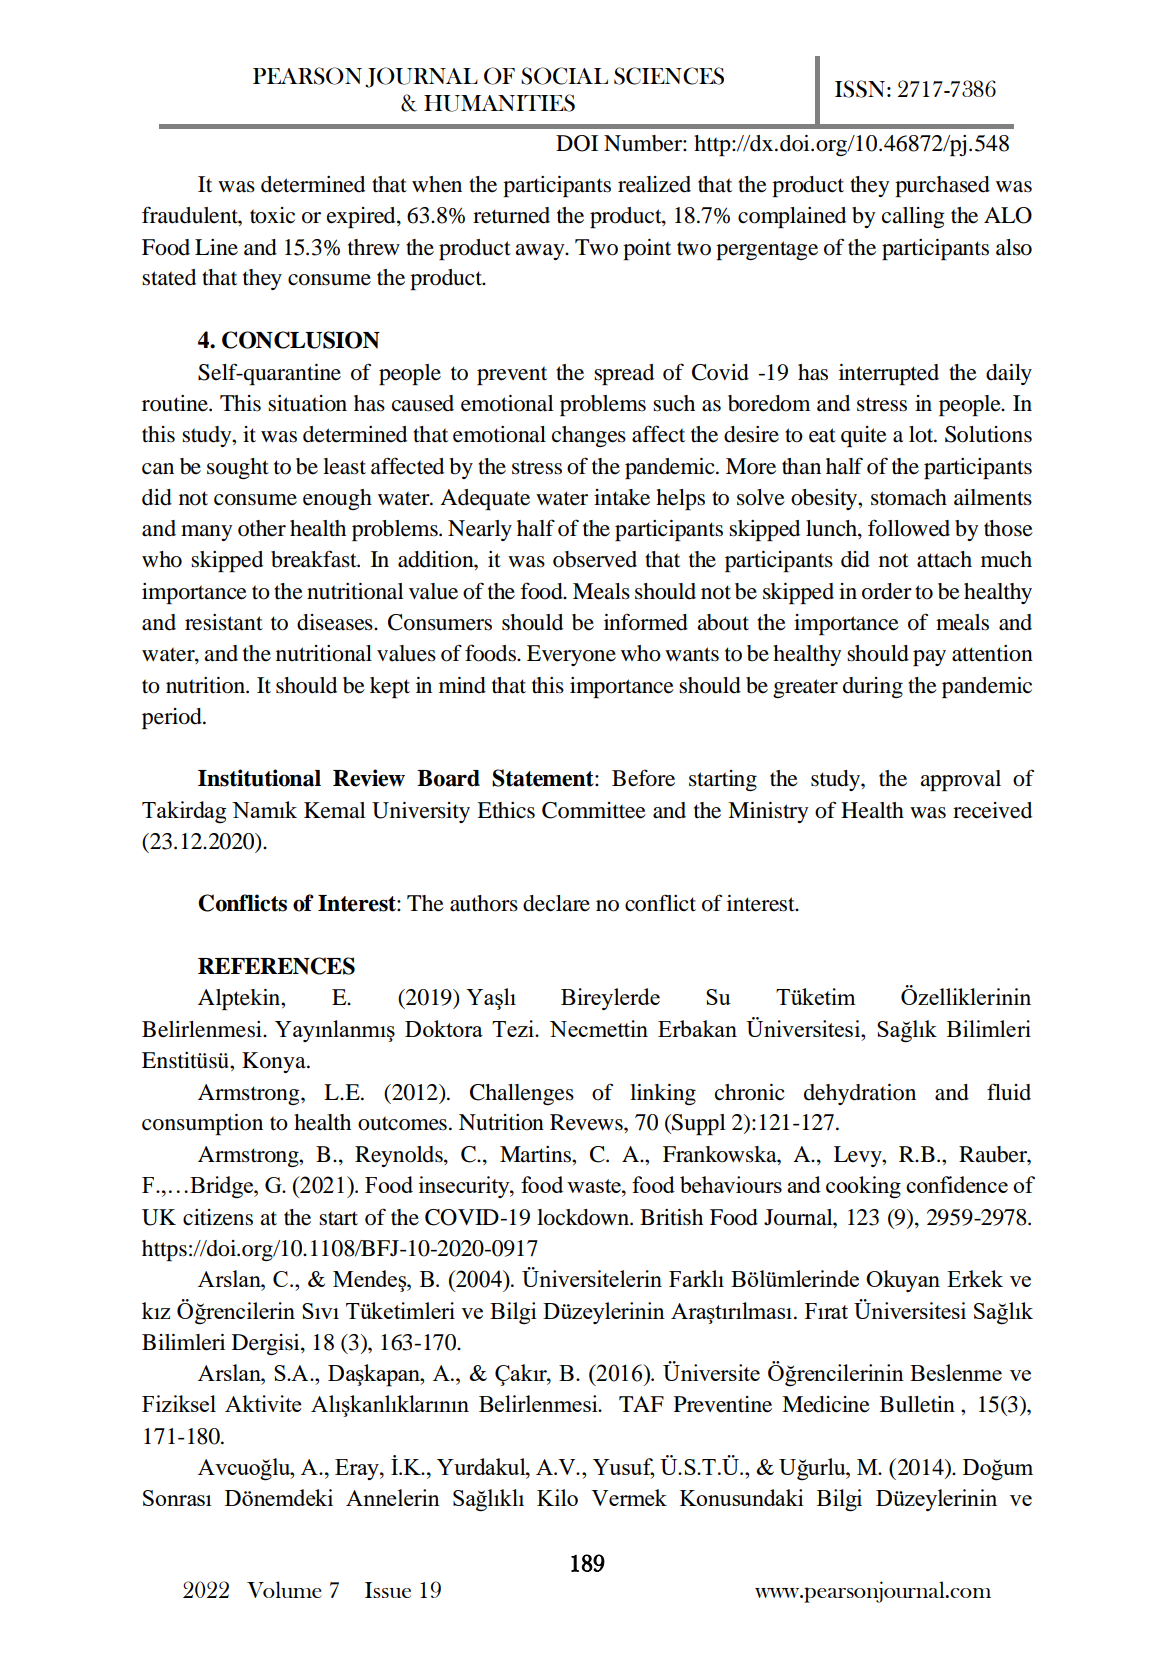 Image resolution: width=1173 pixels, height=1660 pixels. I want to click on purchased, so click(942, 186).
